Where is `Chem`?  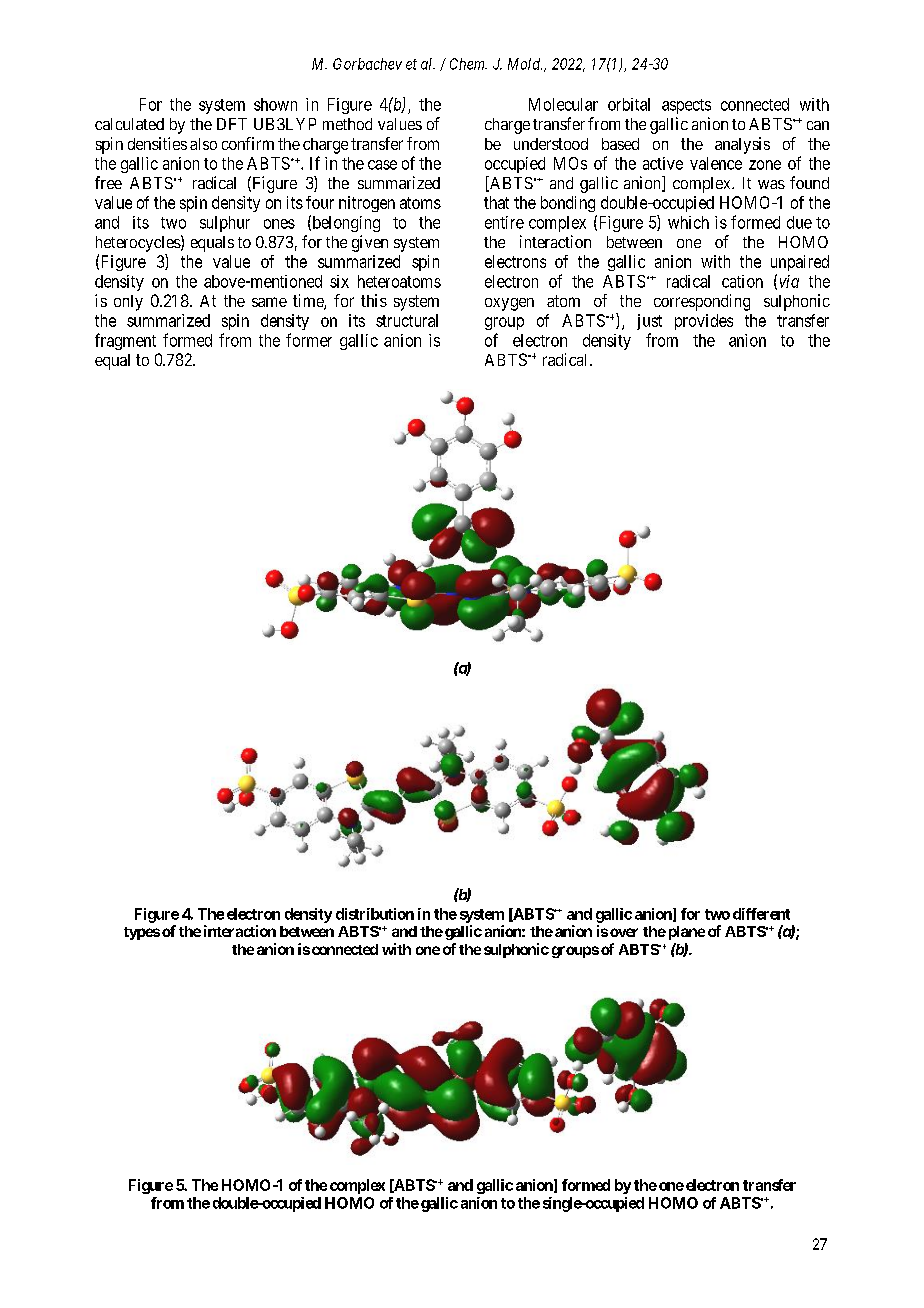
Chem is located at coordinates (468, 64).
